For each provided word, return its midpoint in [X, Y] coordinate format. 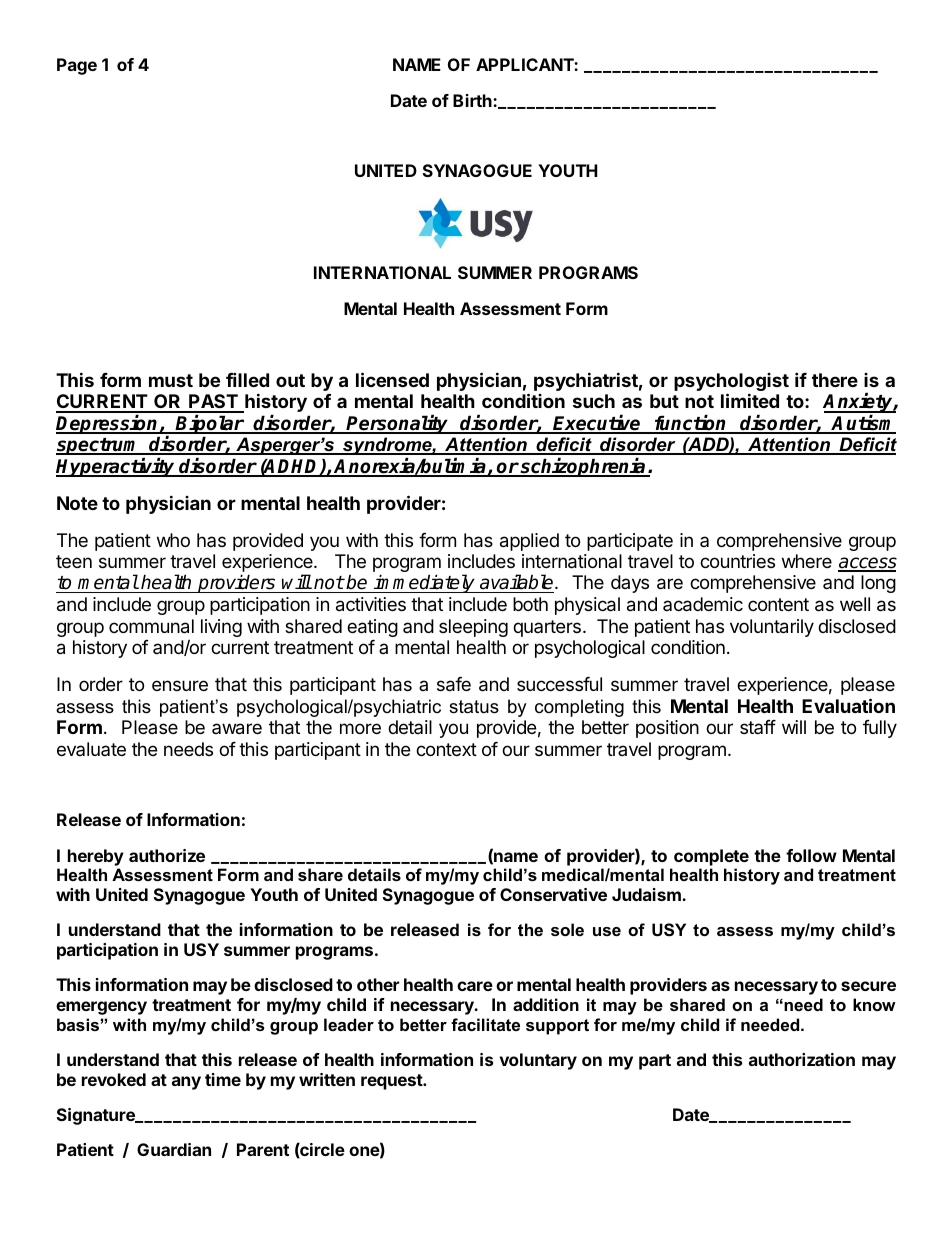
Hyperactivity [117, 467]
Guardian [174, 1149]
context [446, 749]
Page [77, 66]
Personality [398, 424]
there [835, 380]
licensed [392, 379]
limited [750, 400]
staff [758, 727]
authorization [802, 1059]
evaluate [91, 749]
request [392, 1082]
